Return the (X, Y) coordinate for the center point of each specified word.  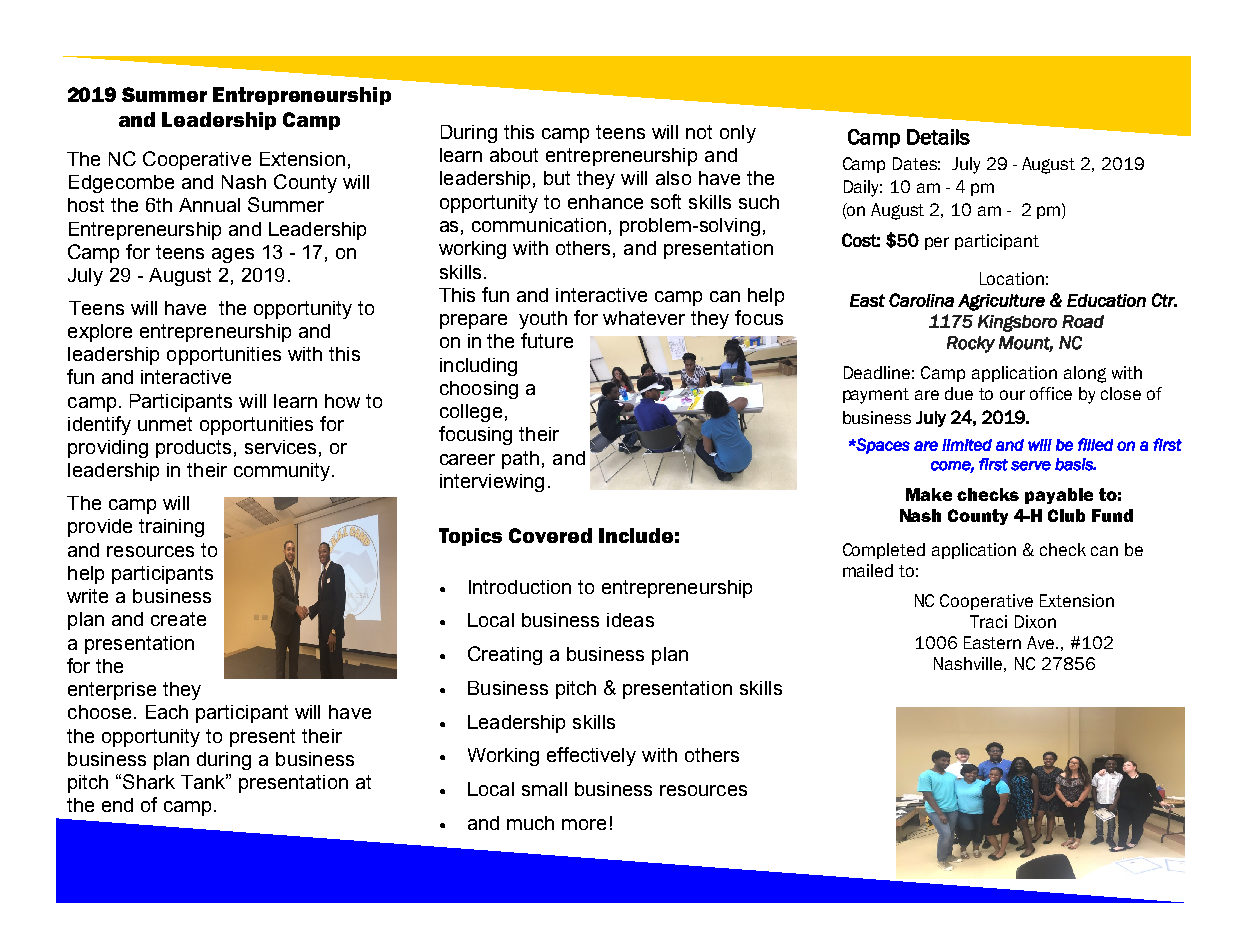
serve (1031, 466)
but (557, 178)
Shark (149, 781)
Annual (209, 205)
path (520, 460)
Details (938, 137)
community (283, 472)
